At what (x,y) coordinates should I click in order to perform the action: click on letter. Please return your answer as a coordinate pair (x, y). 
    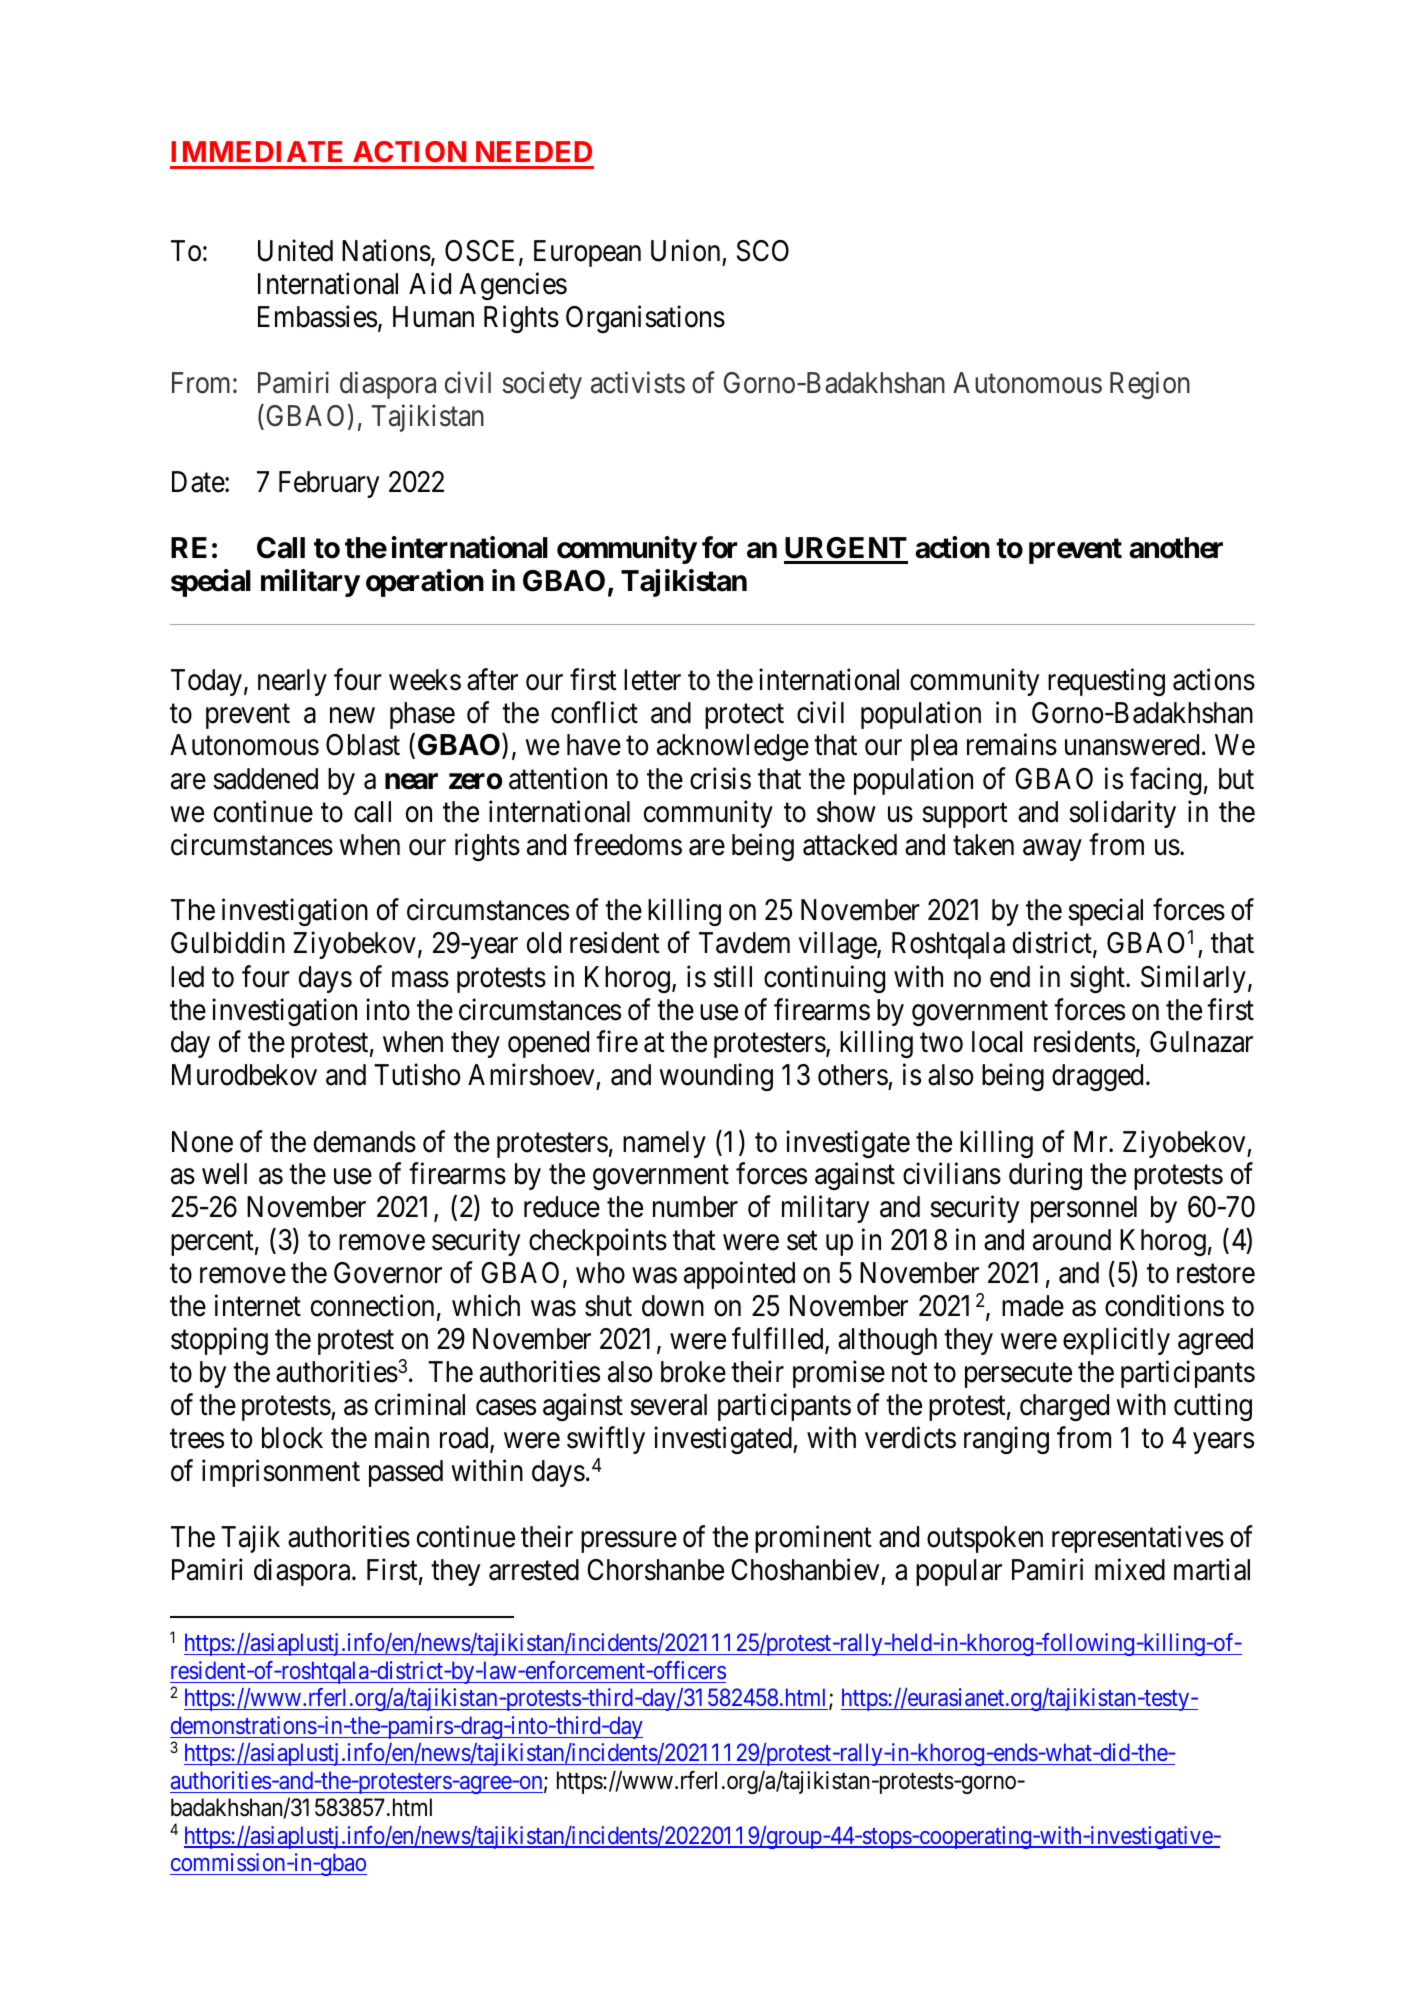
    Looking at the image, I should click on (652, 680).
